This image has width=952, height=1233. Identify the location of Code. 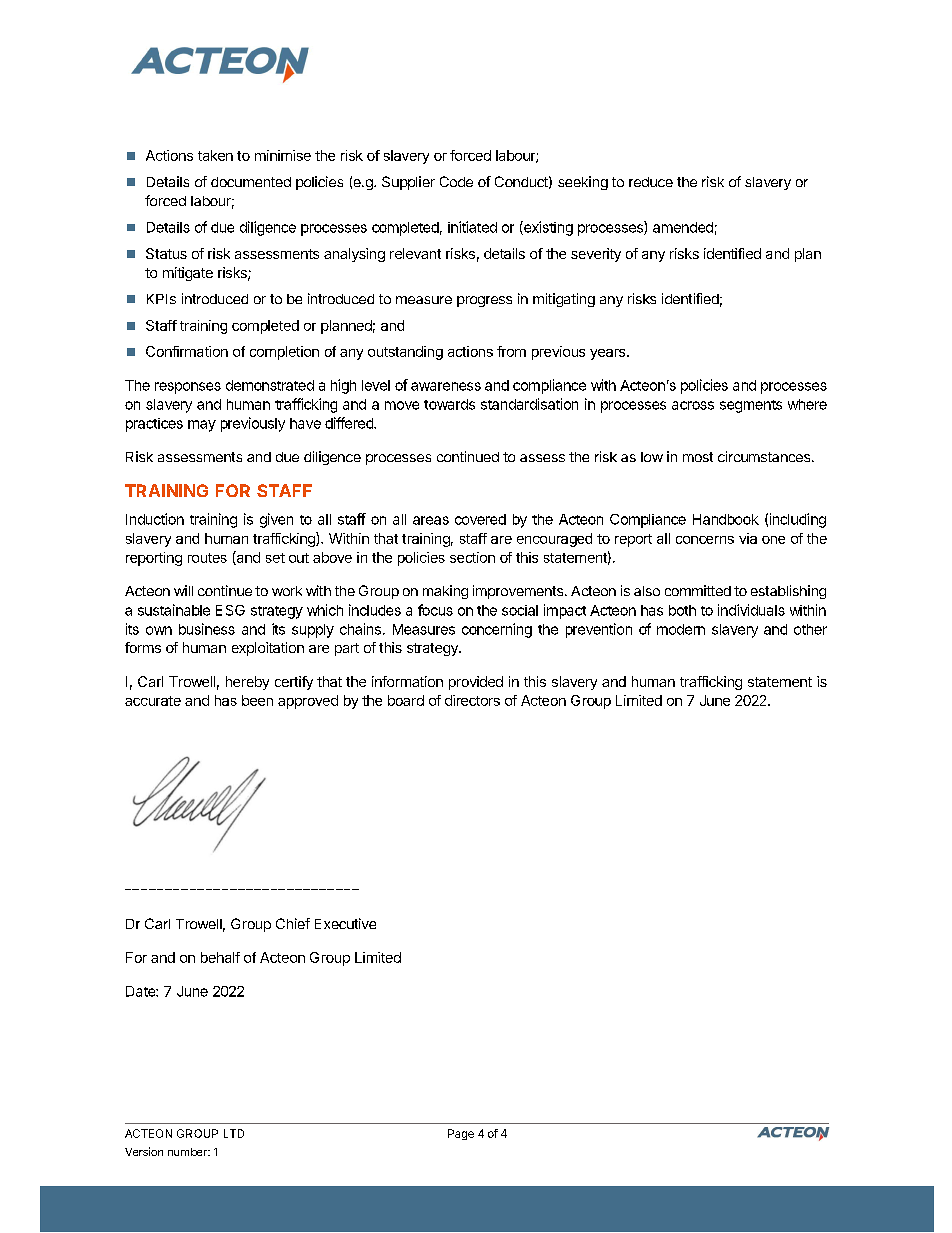
(456, 181).
